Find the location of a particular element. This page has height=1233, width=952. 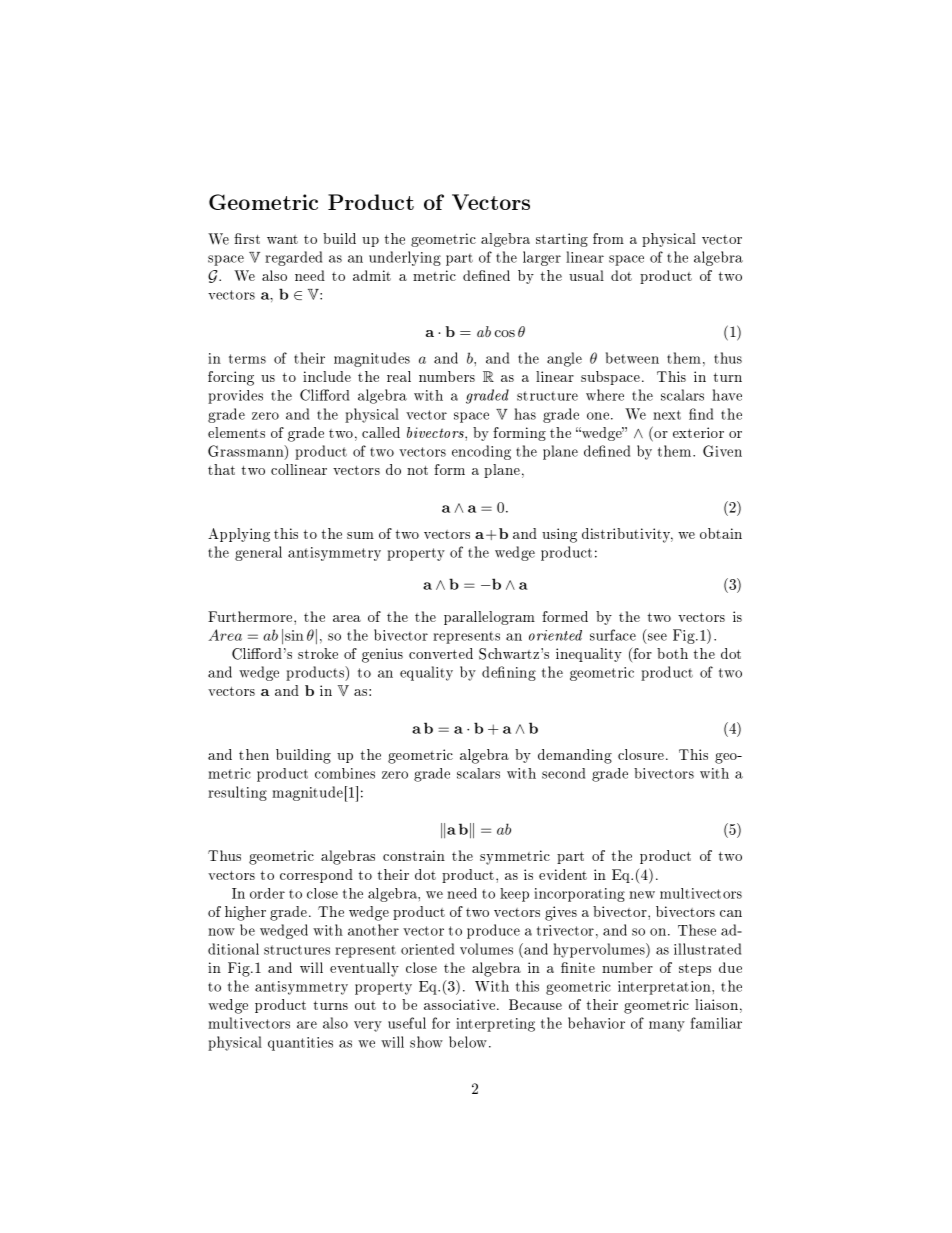

quantities is located at coordinates (300, 1044).
